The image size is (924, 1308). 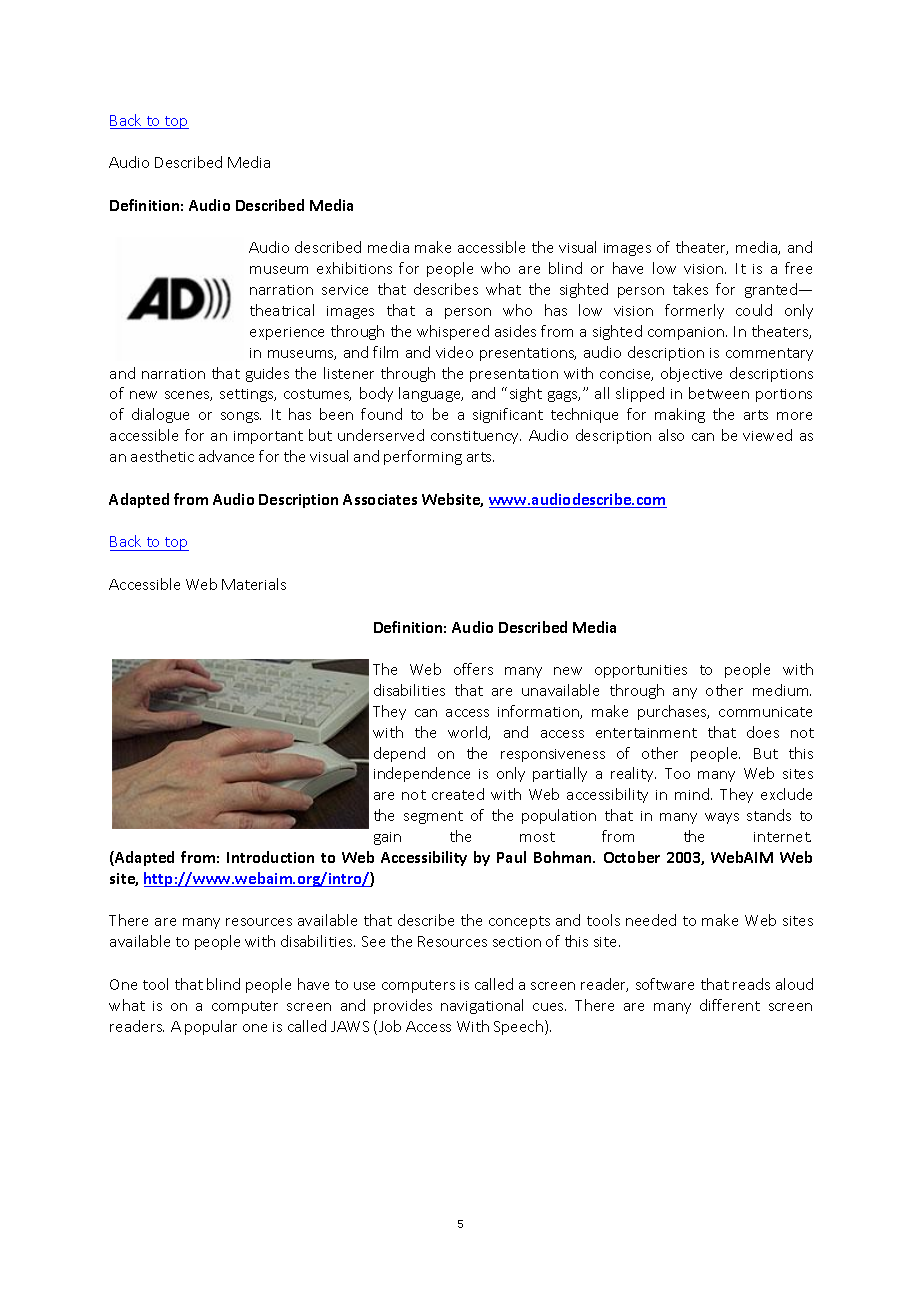 I want to click on gain, so click(x=387, y=838).
